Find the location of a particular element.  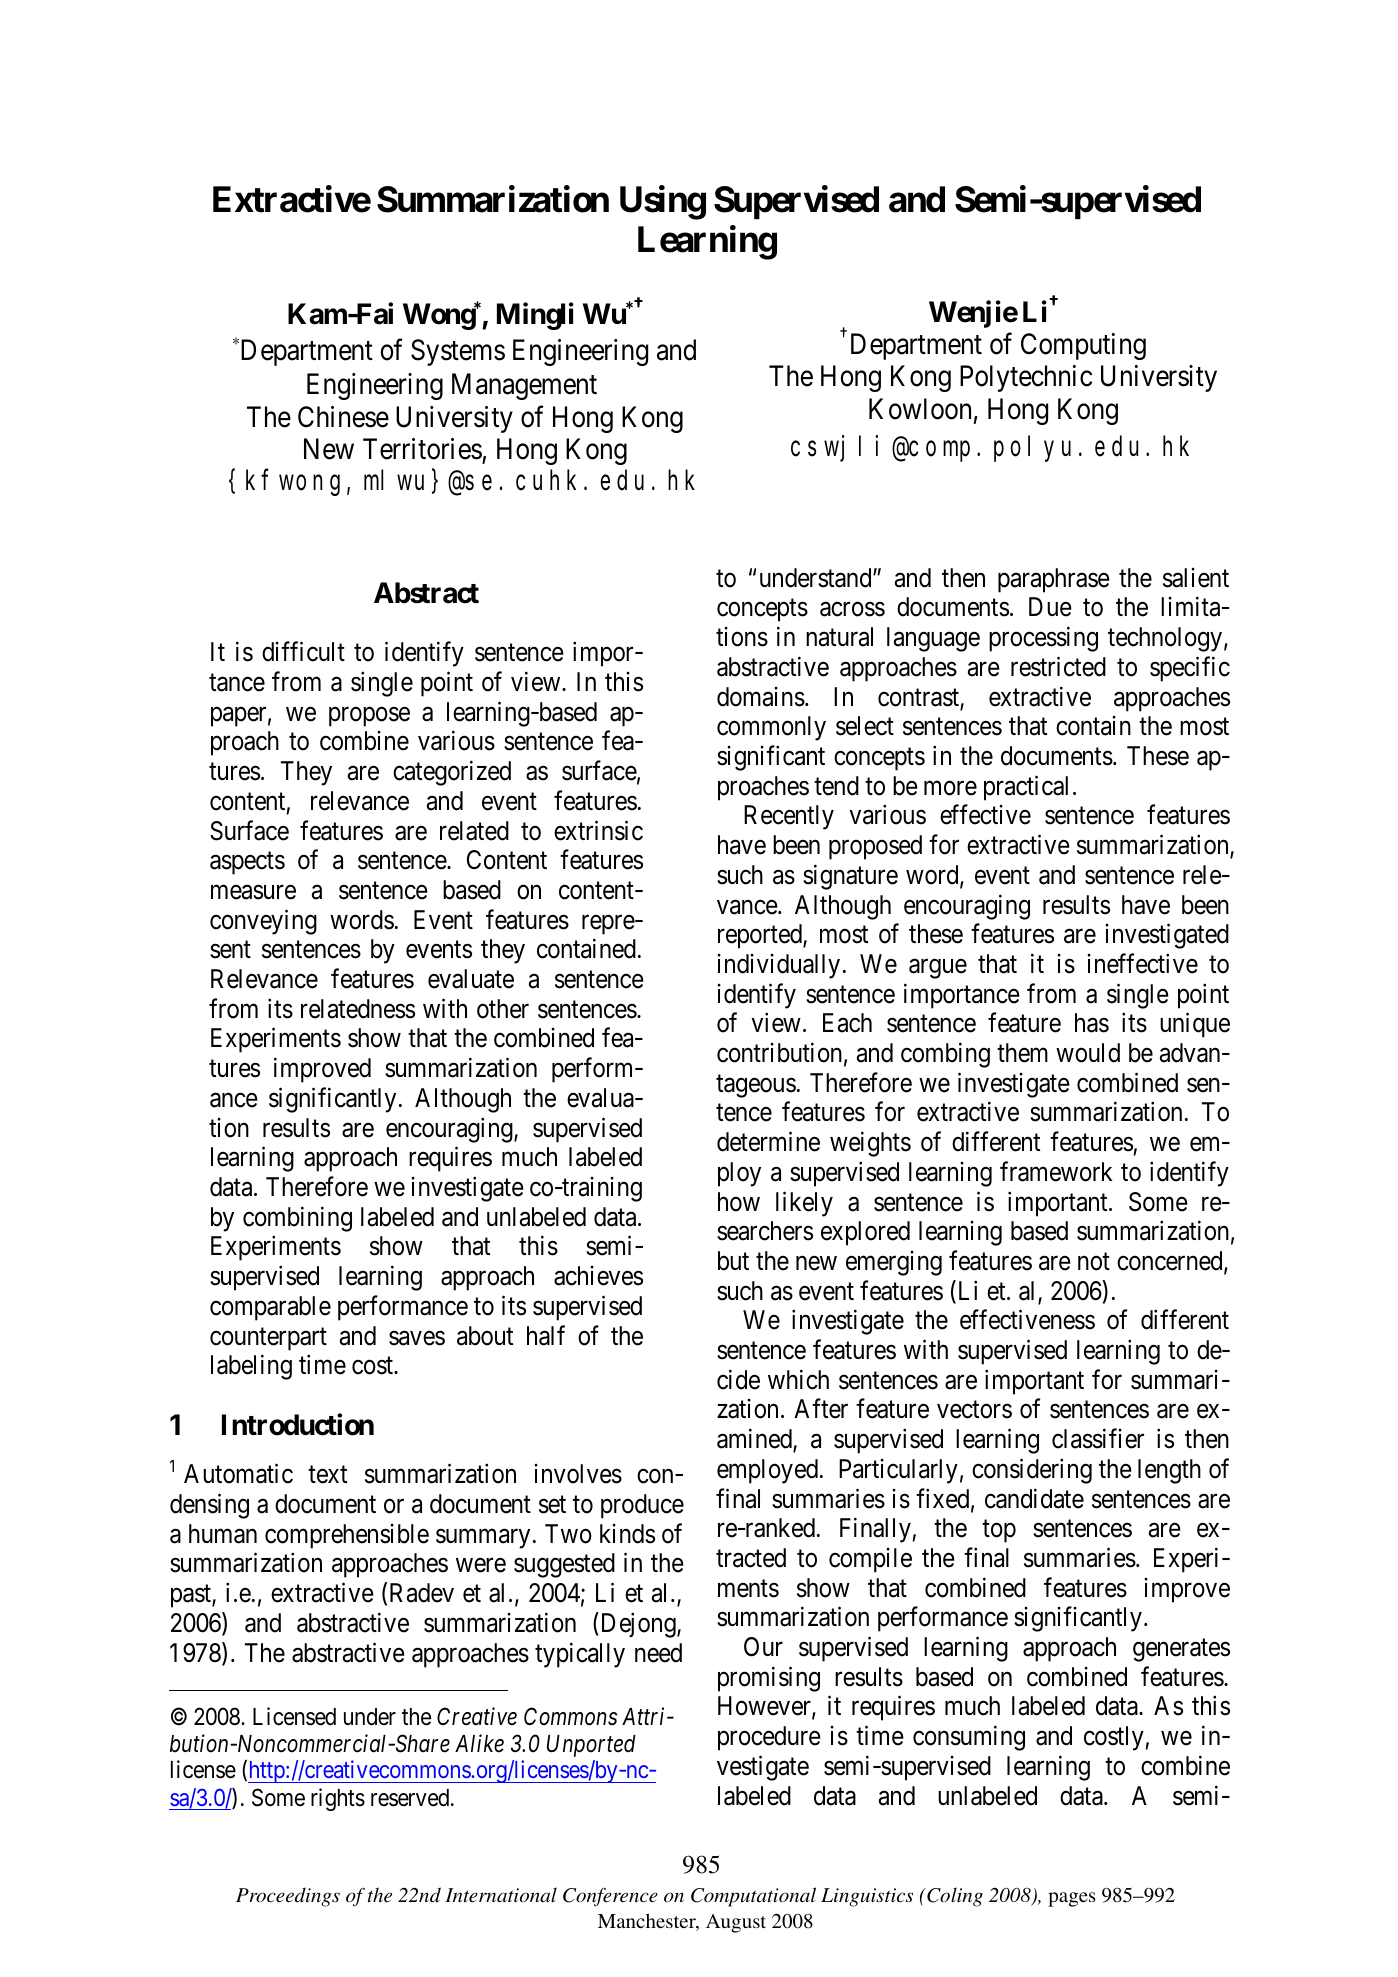

Management is located at coordinates (524, 387).
